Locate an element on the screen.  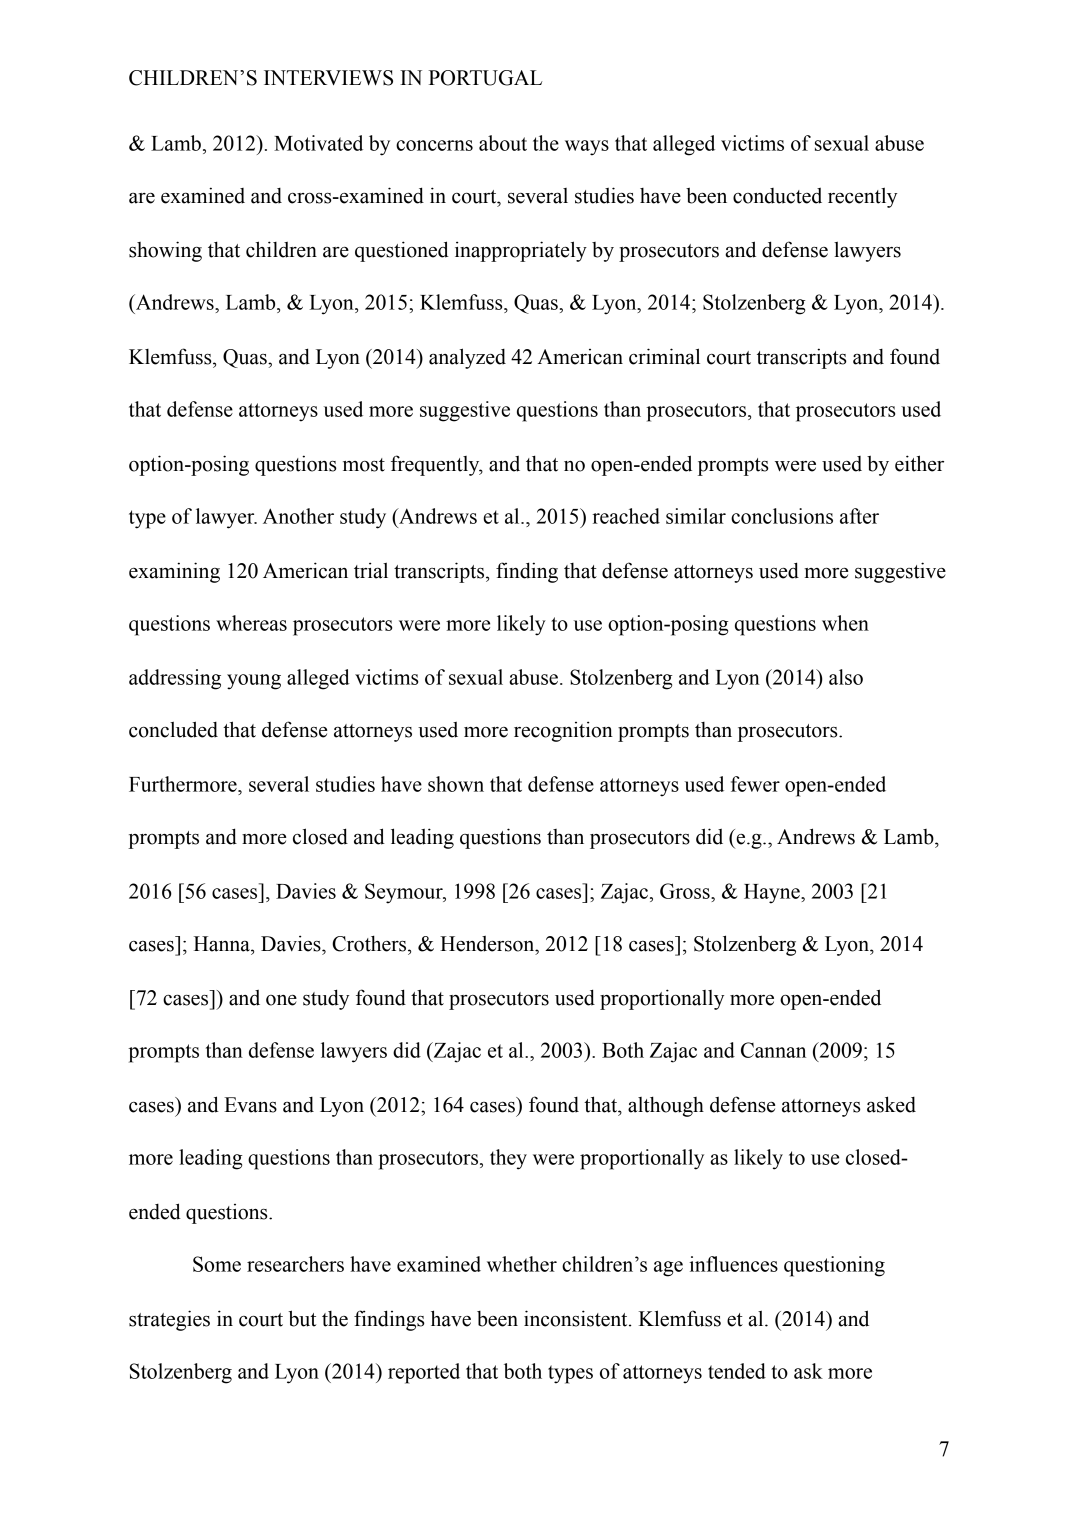
about is located at coordinates (503, 143).
